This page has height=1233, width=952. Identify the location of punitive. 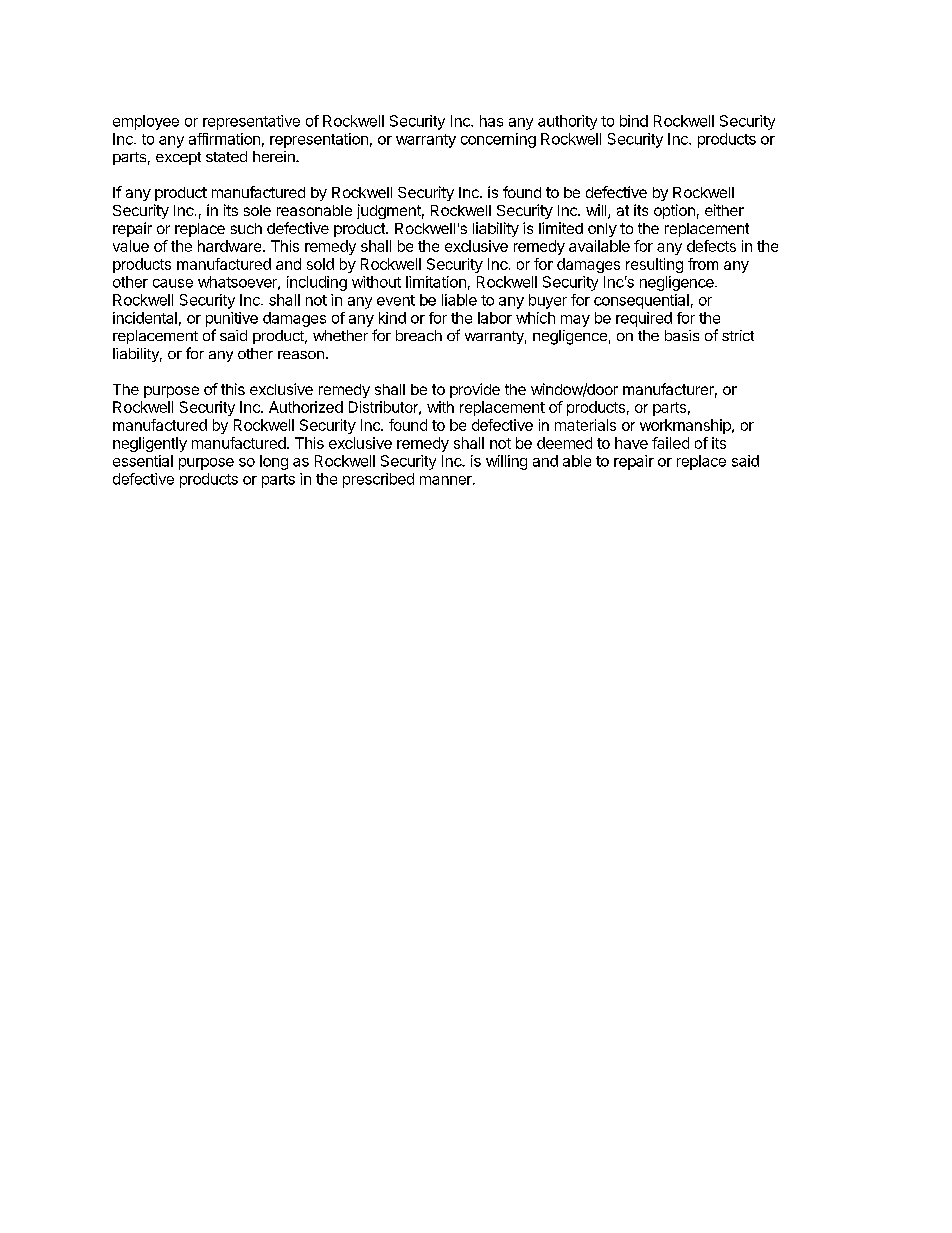
(232, 319).
